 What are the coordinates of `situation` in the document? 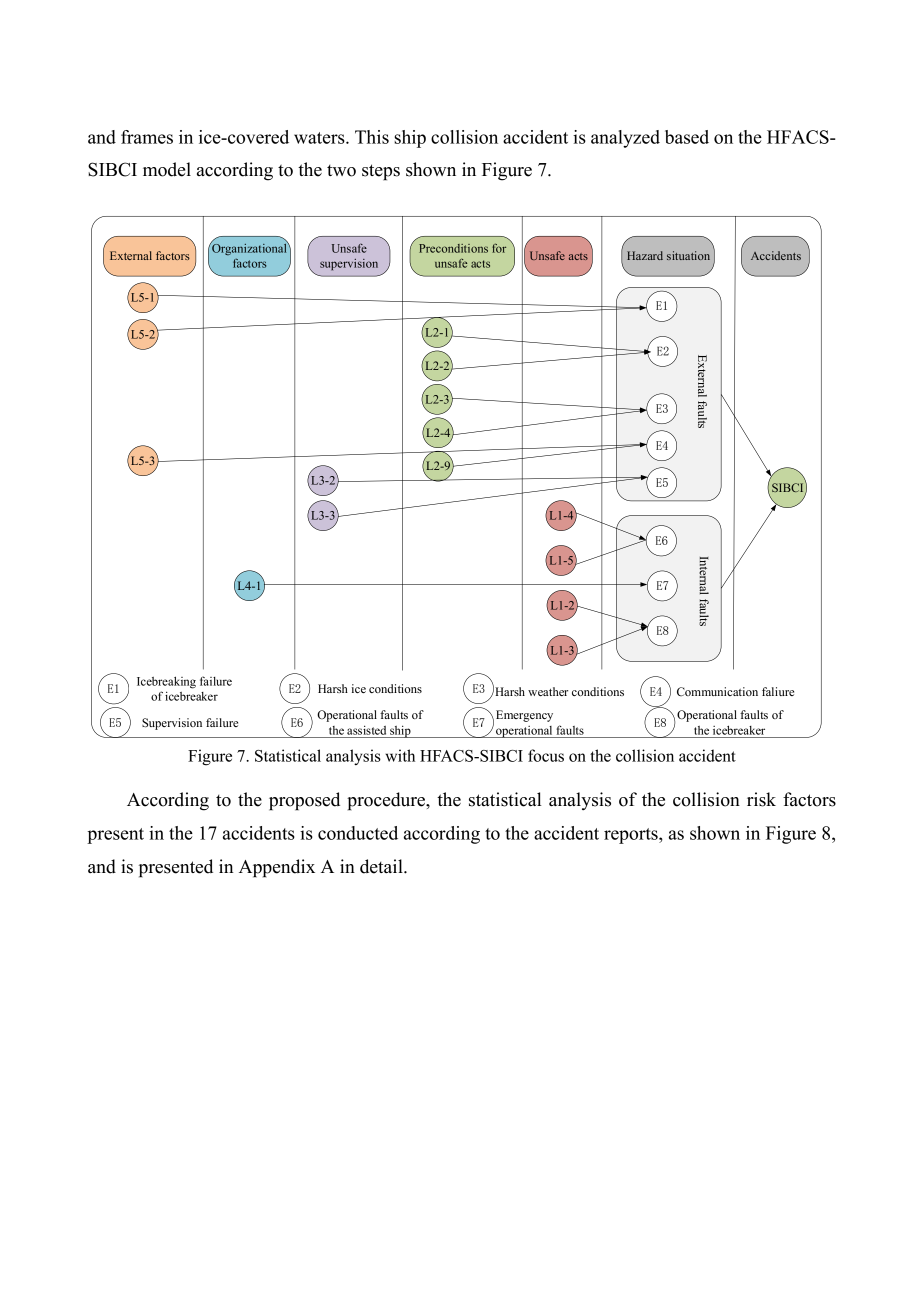 It's located at (688, 255).
